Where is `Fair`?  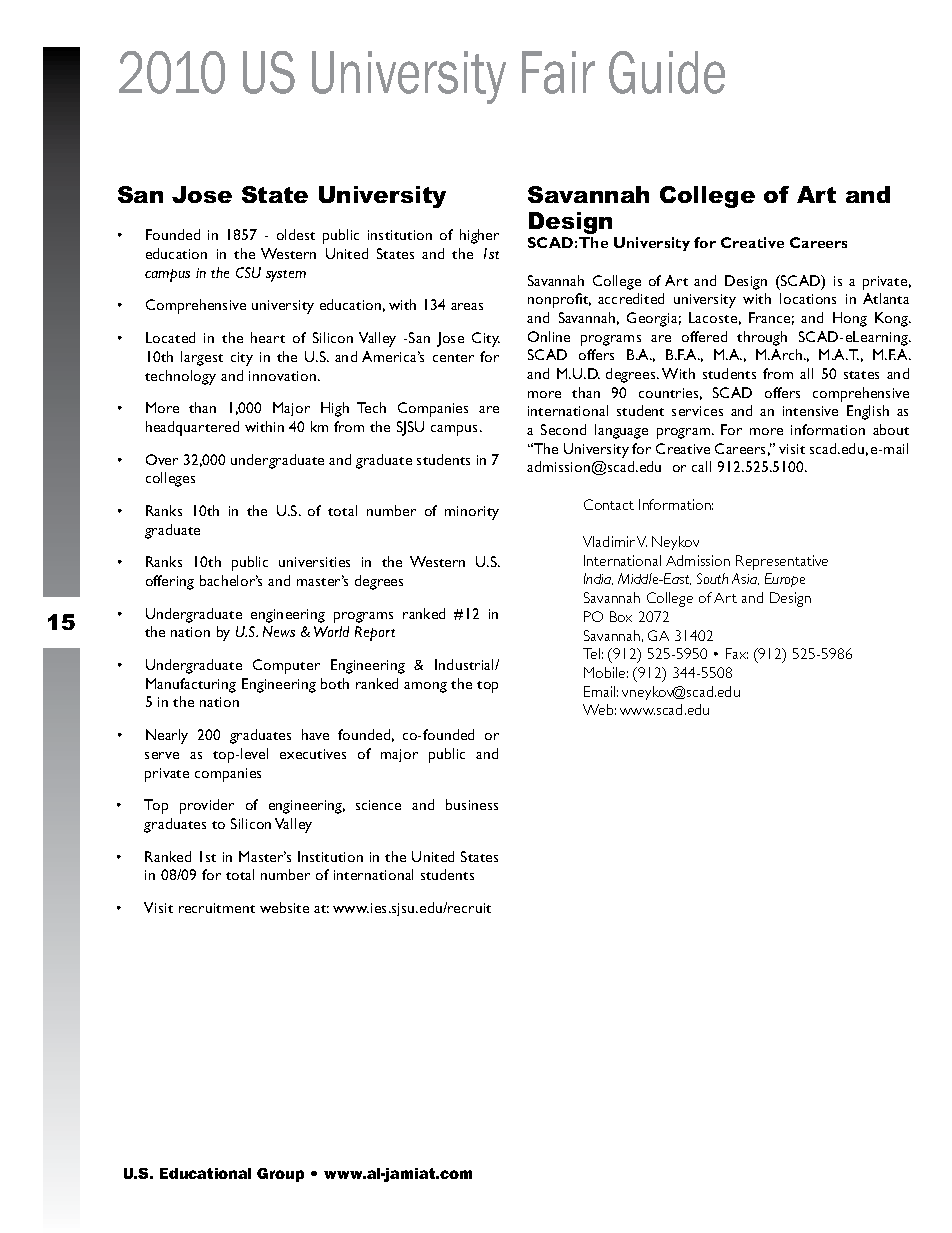
Fair is located at coordinates (558, 72).
